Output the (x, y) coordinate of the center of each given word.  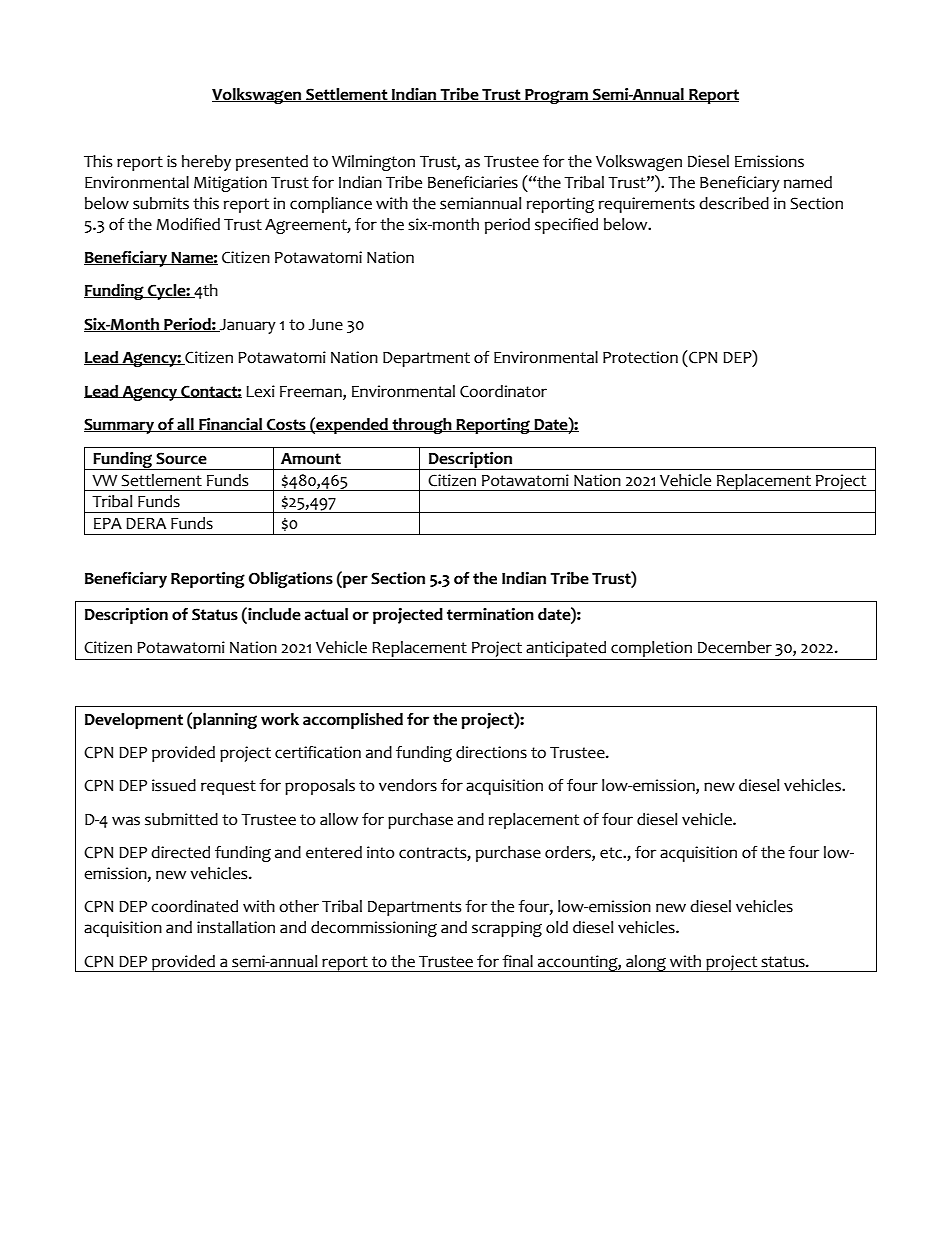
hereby (206, 163)
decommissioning (374, 929)
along (646, 963)
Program (556, 96)
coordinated (194, 906)
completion (651, 649)
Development (134, 721)
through (422, 426)
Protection (640, 357)
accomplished (353, 721)
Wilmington (373, 163)
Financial (230, 425)
